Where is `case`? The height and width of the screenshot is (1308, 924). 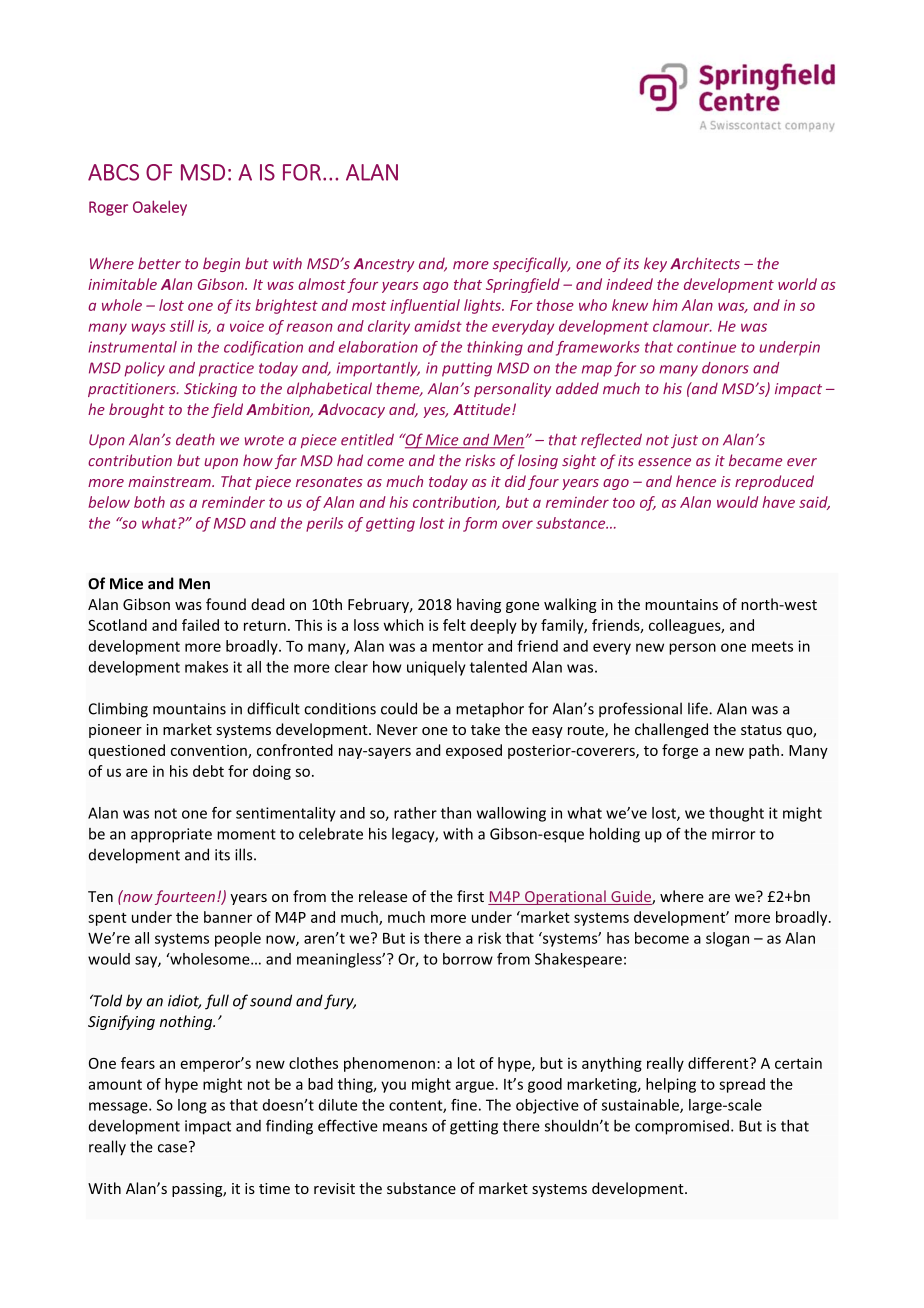
case is located at coordinates (172, 1148).
